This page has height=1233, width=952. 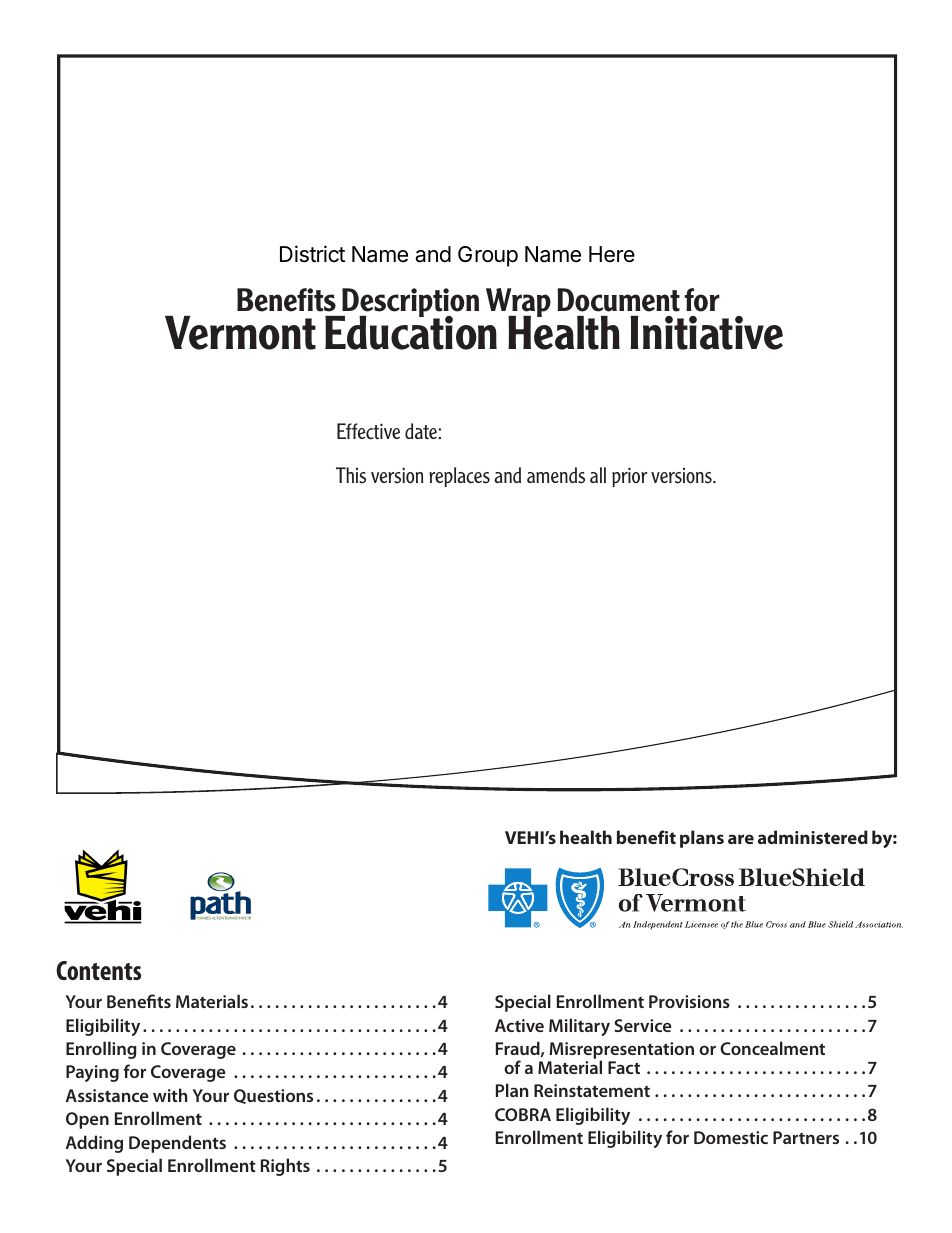 I want to click on Education, so click(x=411, y=332).
